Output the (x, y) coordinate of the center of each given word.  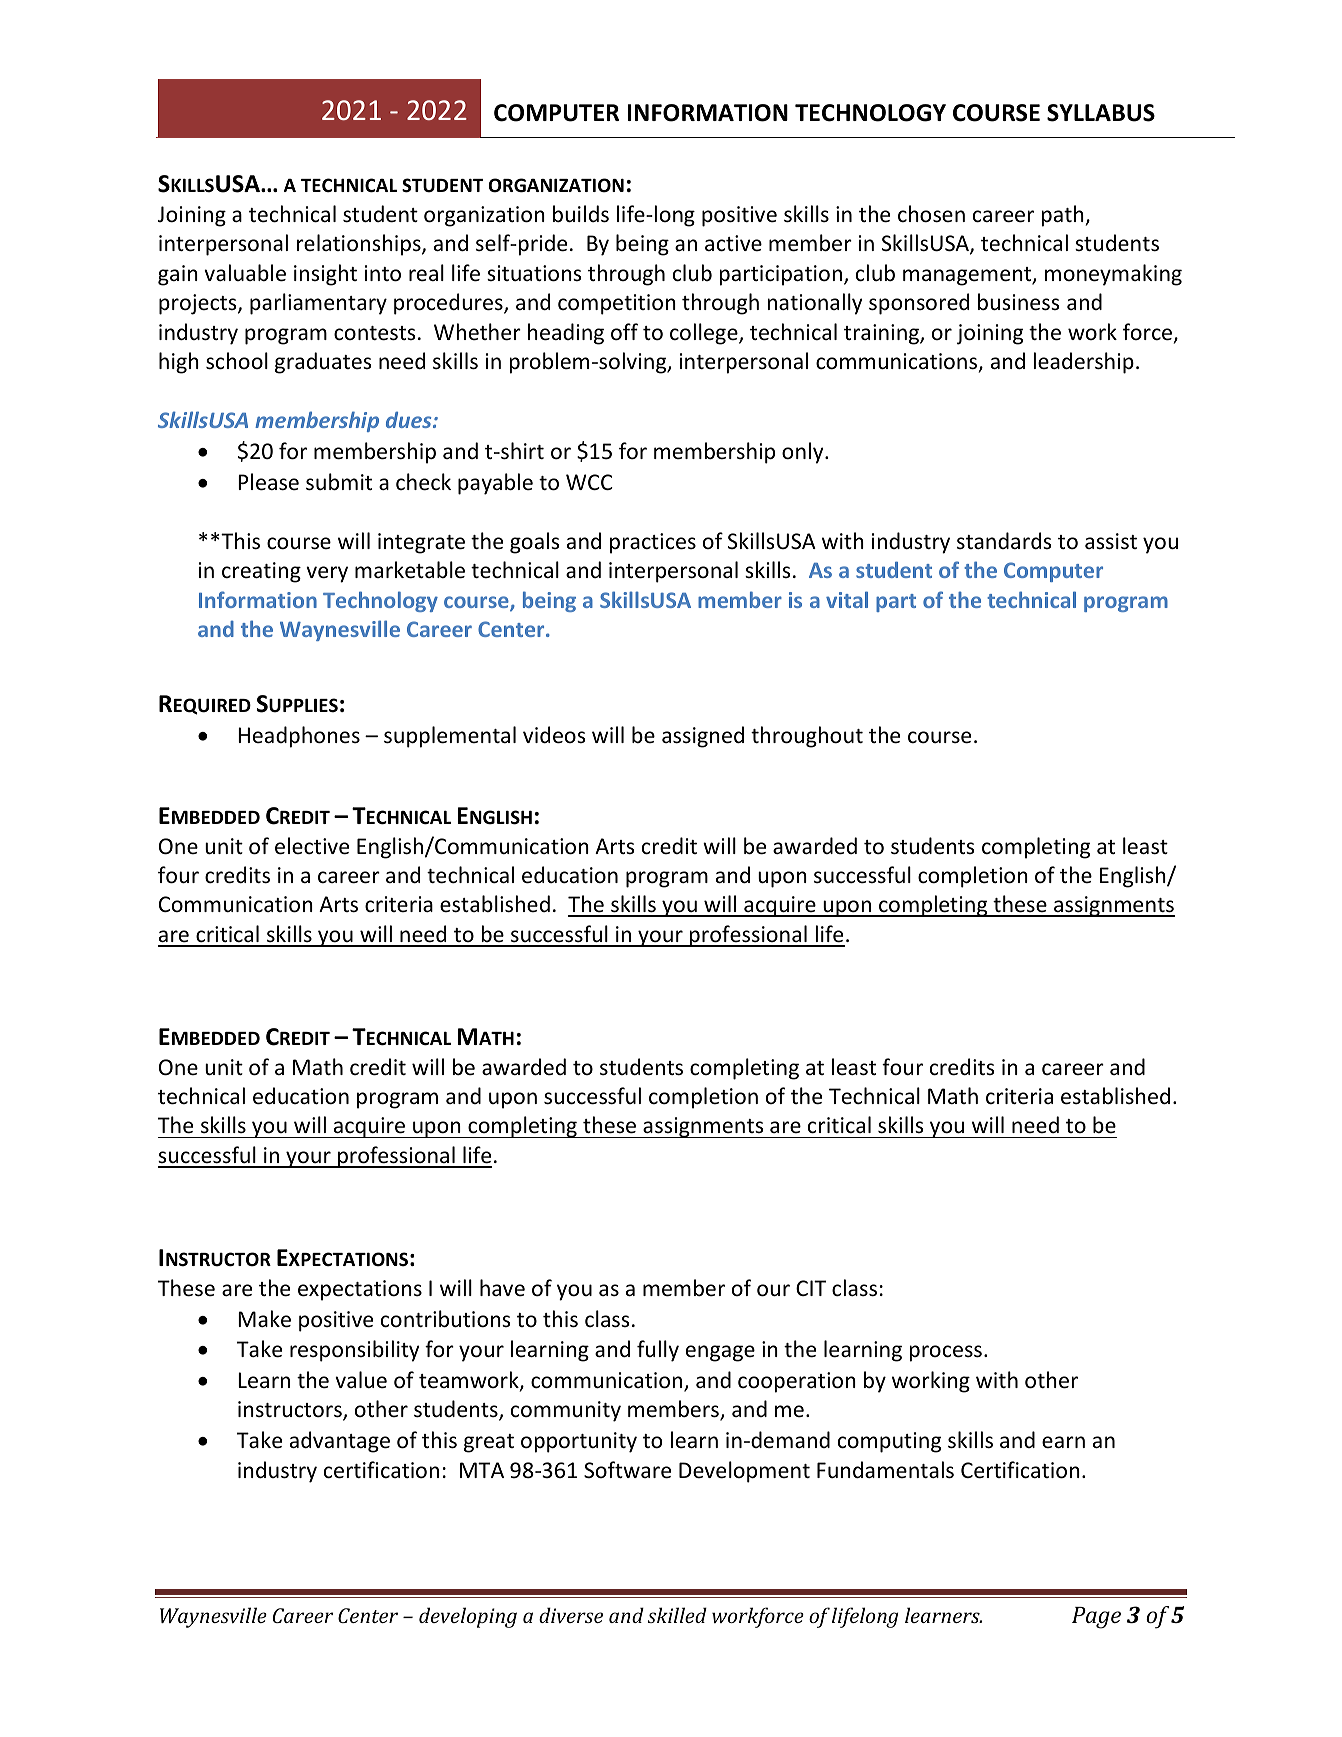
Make (264, 1319)
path (1063, 216)
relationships (360, 245)
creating (261, 572)
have (502, 1288)
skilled (677, 1615)
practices (653, 543)
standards (1004, 540)
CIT (811, 1288)
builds (581, 214)
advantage (340, 1442)
